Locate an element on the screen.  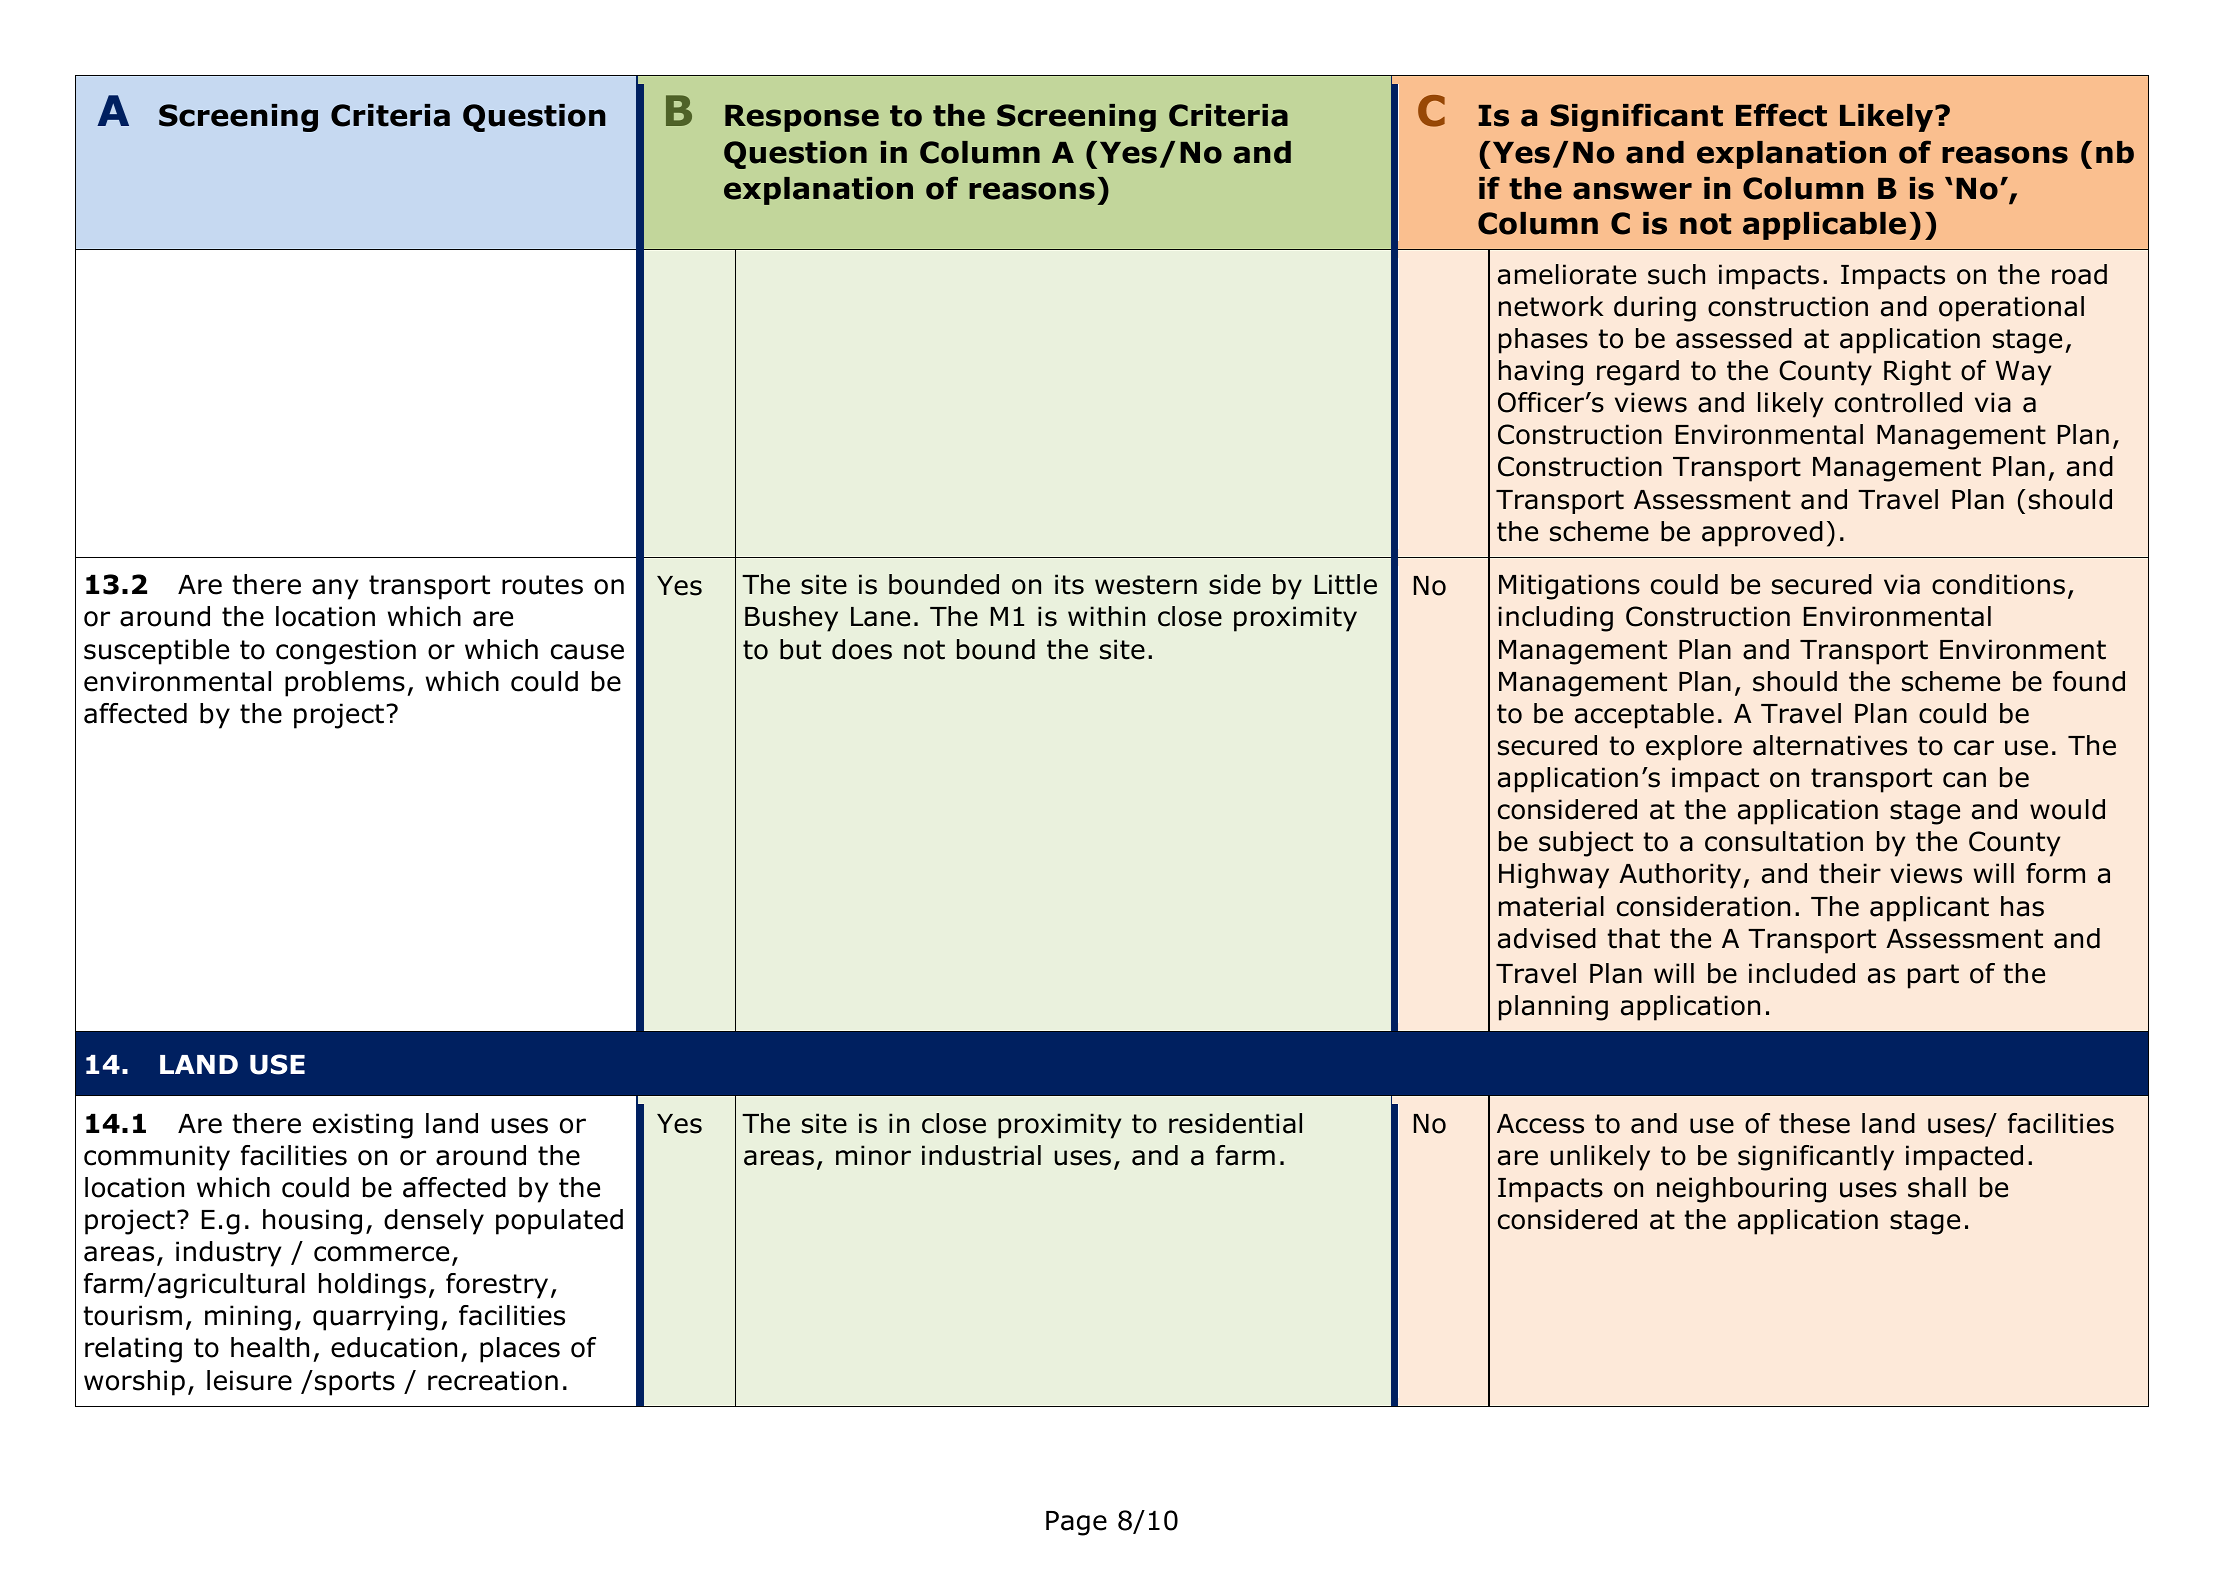
these is located at coordinates (1814, 1123).
